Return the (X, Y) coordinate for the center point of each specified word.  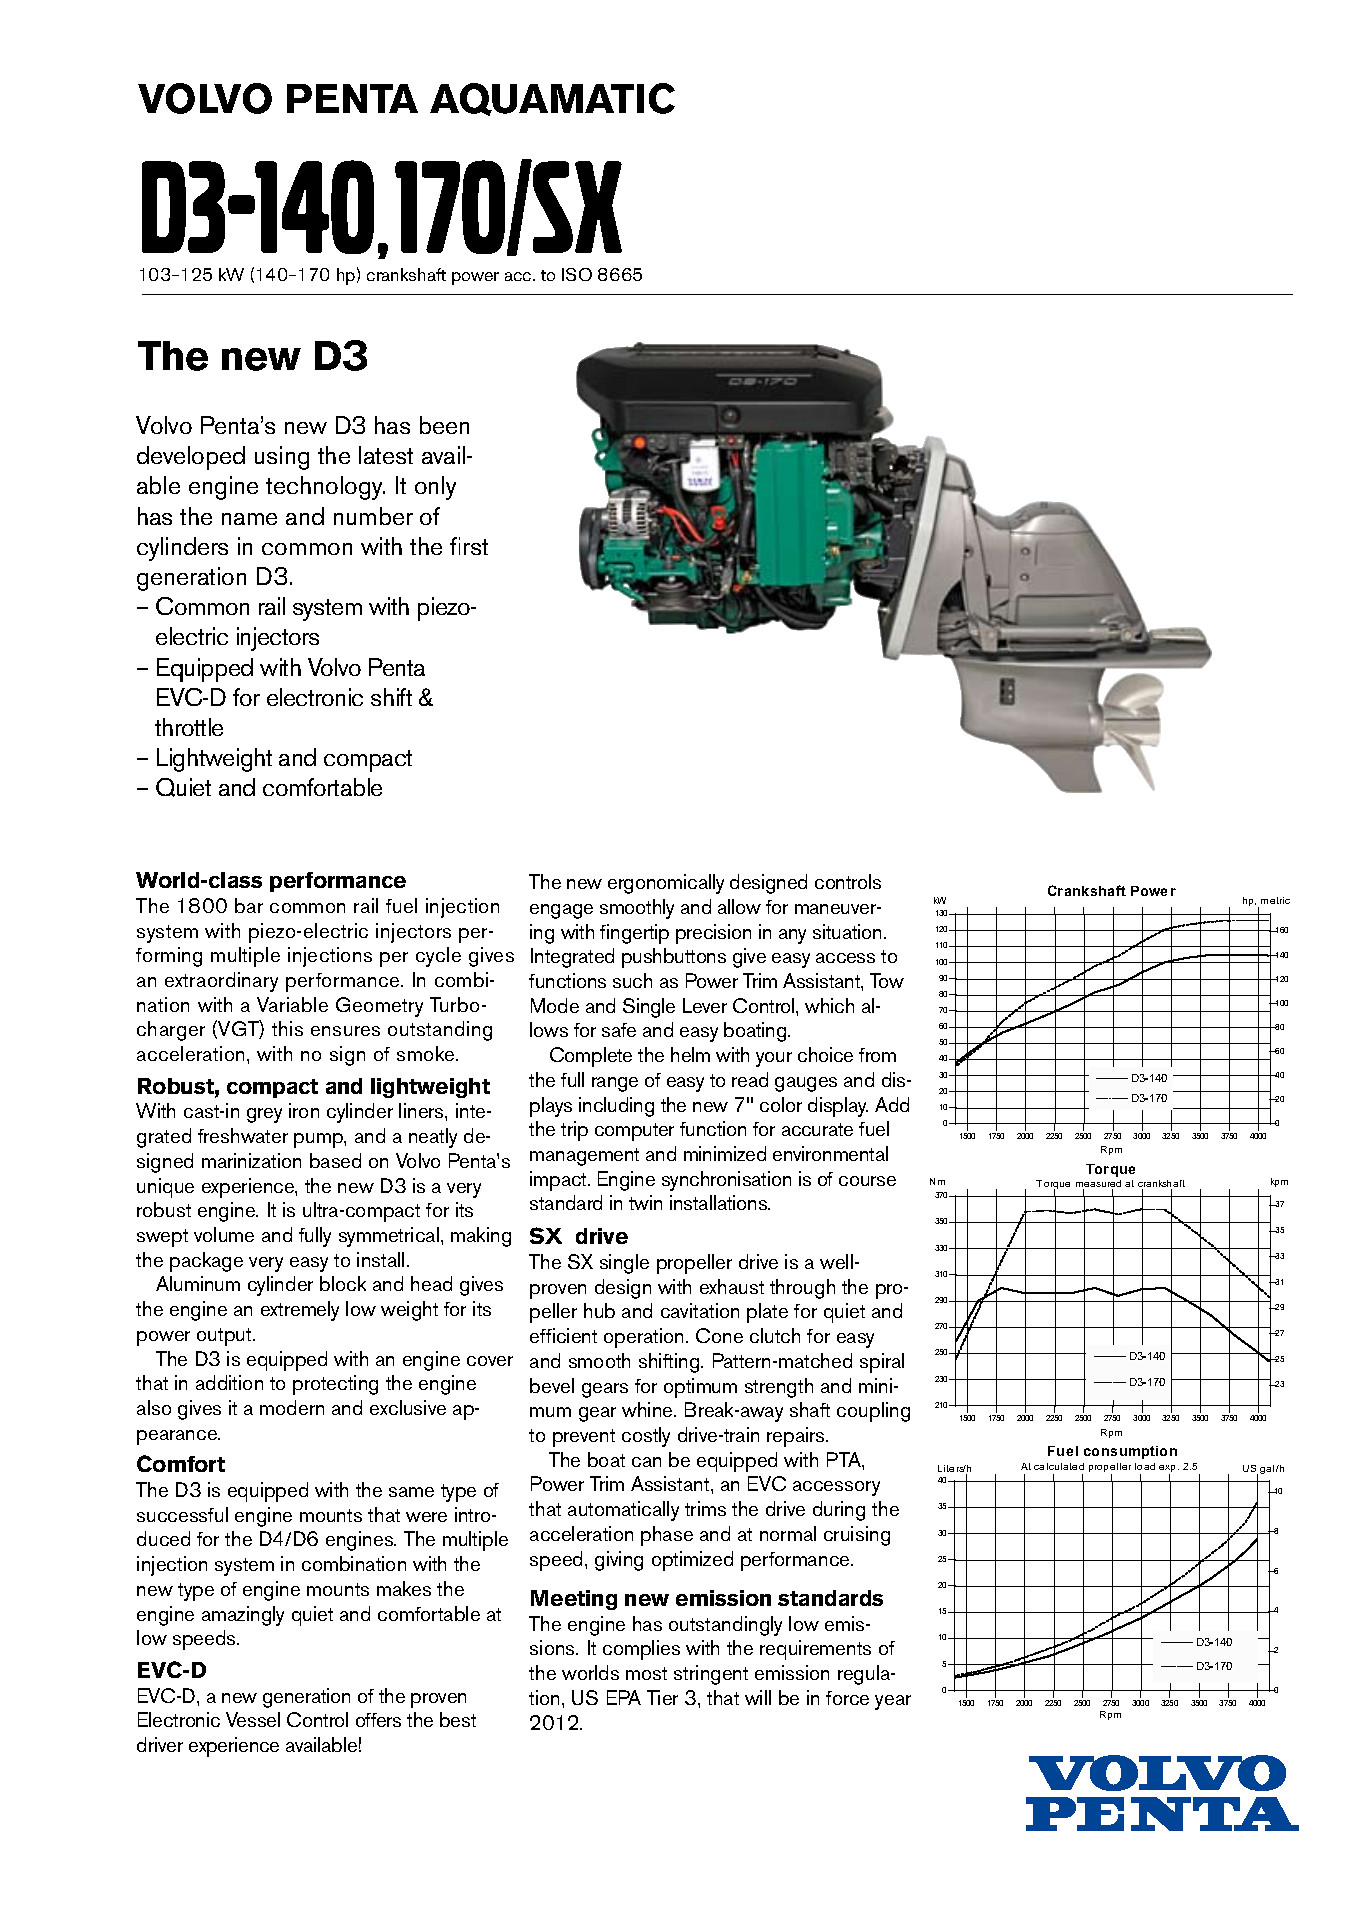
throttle (189, 727)
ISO (577, 274)
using (282, 458)
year (893, 1702)
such (632, 980)
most (646, 1673)
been (444, 425)
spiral (882, 1363)
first (469, 546)
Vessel (253, 1719)
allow (739, 906)
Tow (887, 980)
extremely (300, 1311)
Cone (719, 1335)
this (287, 1028)
